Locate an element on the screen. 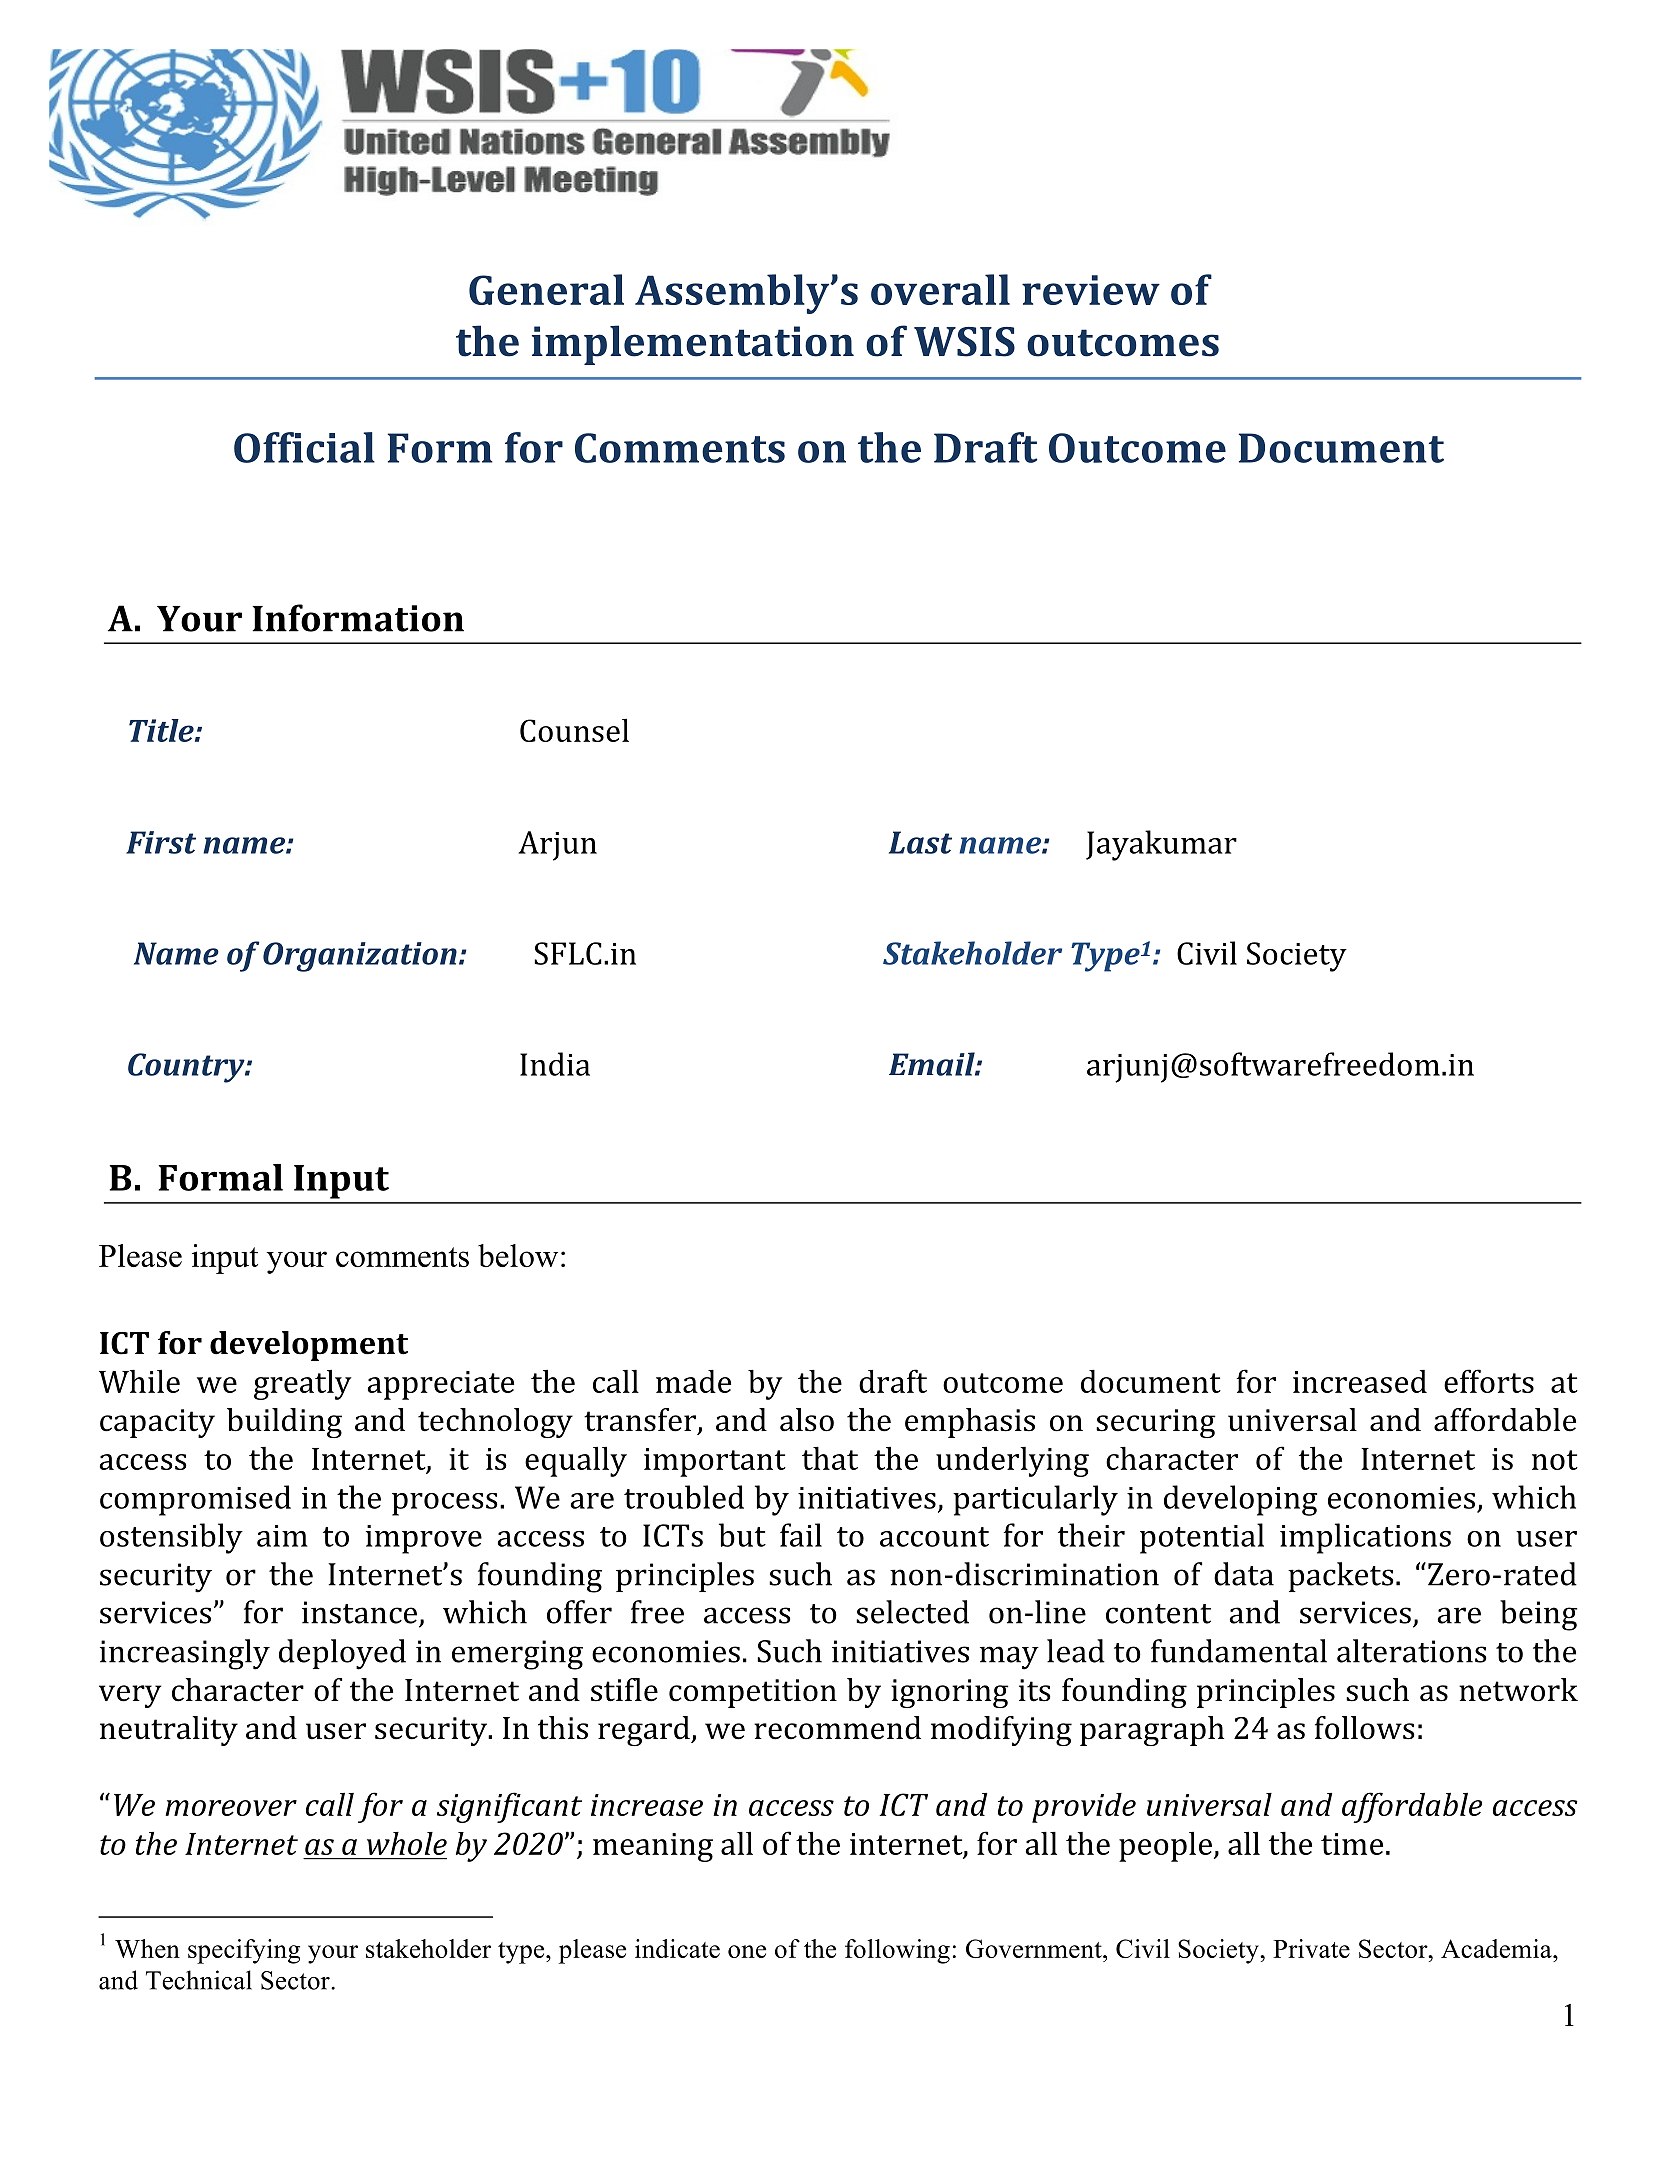 The width and height of the screenshot is (1676, 2168). aim is located at coordinates (282, 1536).
